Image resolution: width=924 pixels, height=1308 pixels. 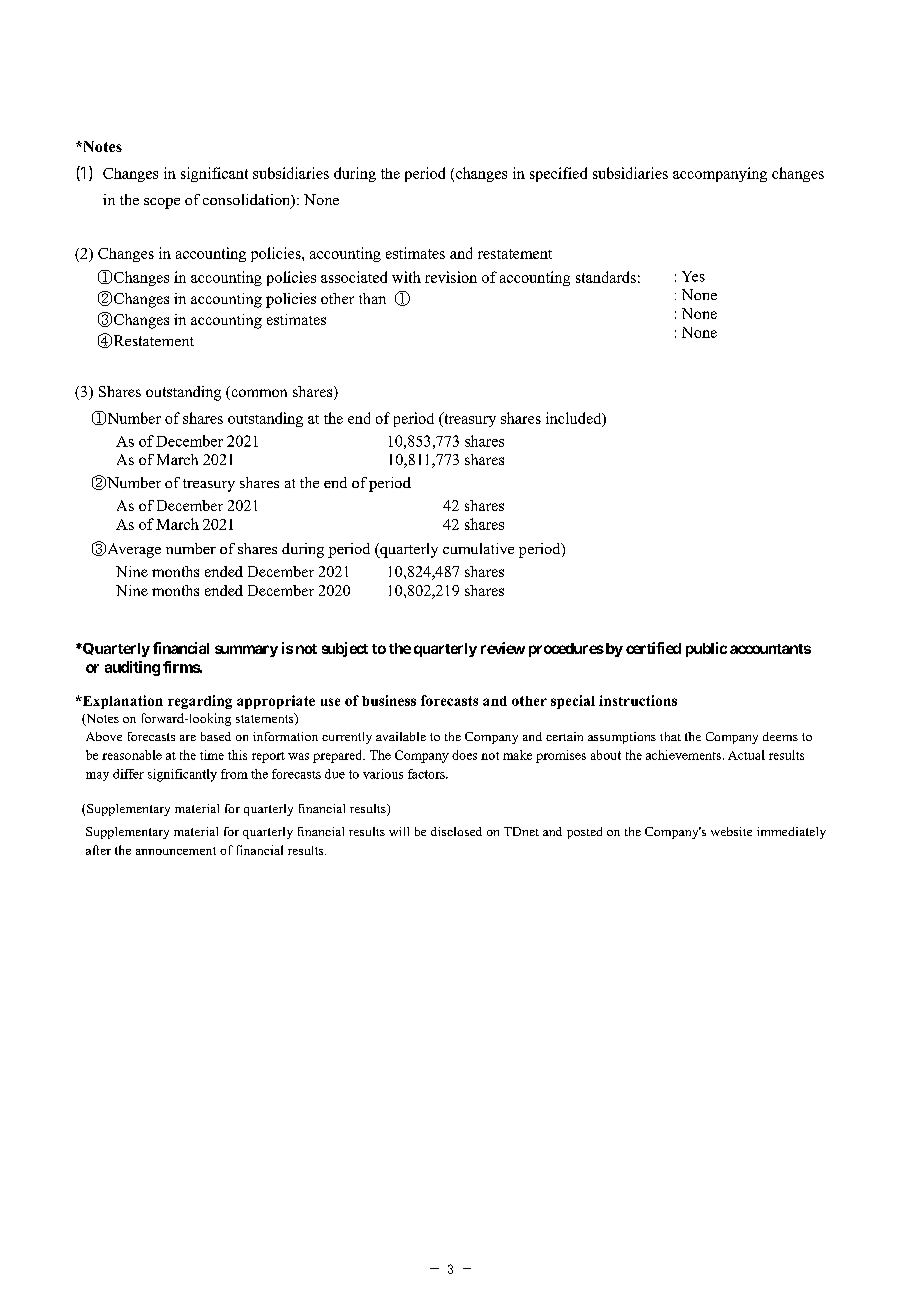 What do you see at coordinates (575, 419) in the screenshot?
I see `included` at bounding box center [575, 419].
